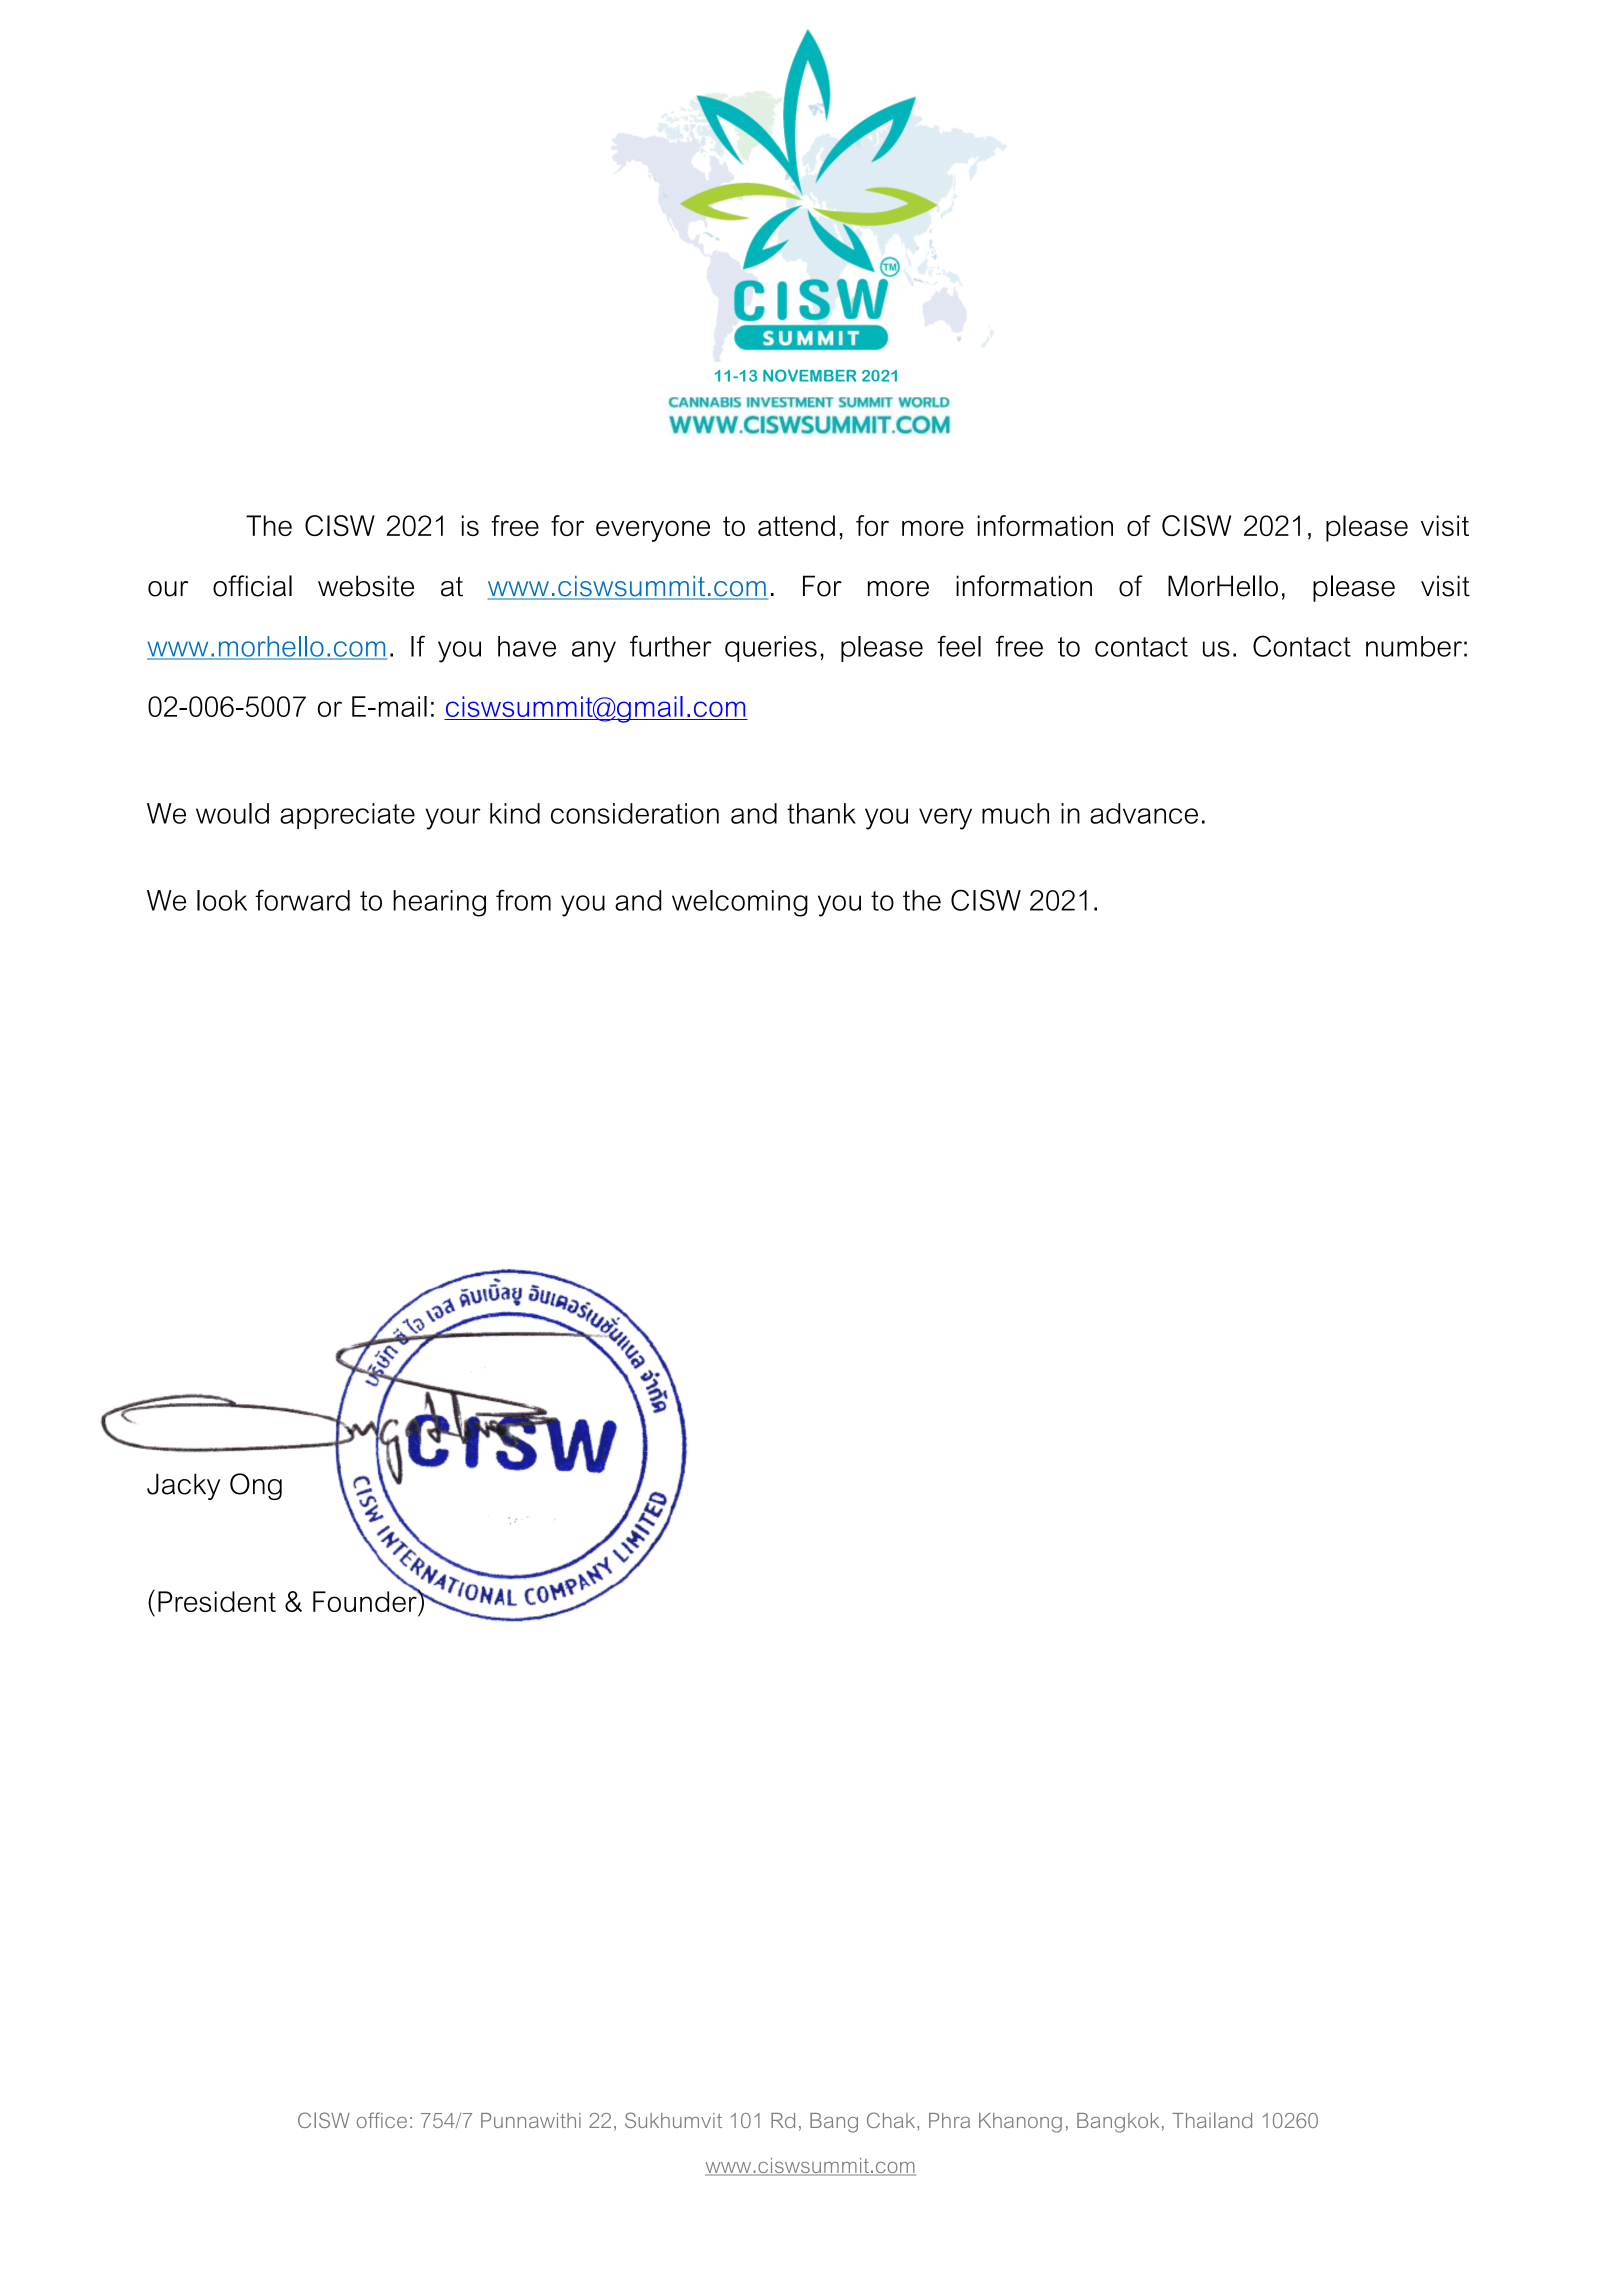  I want to click on advance, so click(1144, 813).
